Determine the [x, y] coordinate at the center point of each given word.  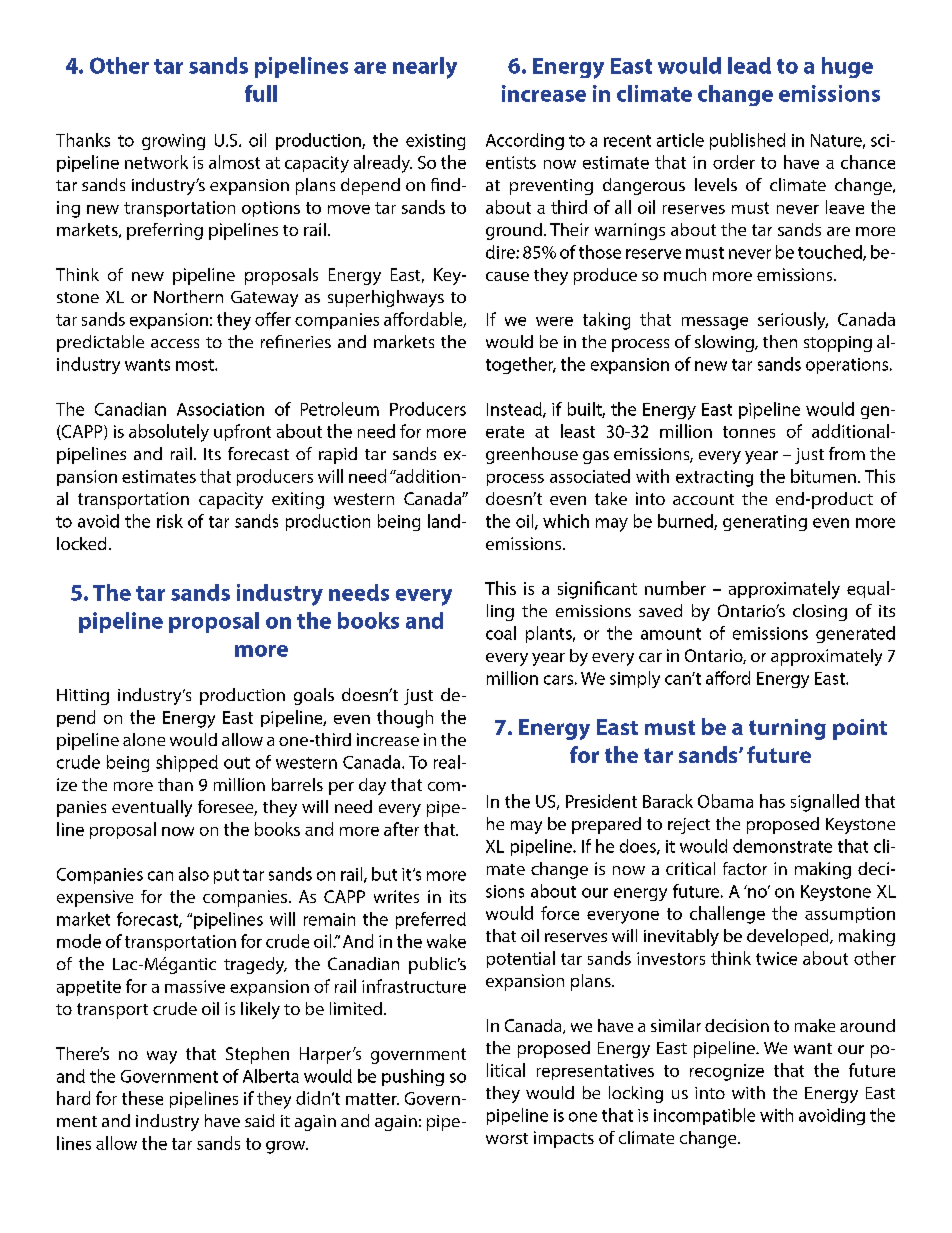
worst [507, 1138]
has [772, 801]
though [405, 719]
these [142, 1098]
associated [590, 476]
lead [749, 65]
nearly [425, 68]
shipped [187, 763]
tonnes [749, 432]
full [261, 93]
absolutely [169, 433]
